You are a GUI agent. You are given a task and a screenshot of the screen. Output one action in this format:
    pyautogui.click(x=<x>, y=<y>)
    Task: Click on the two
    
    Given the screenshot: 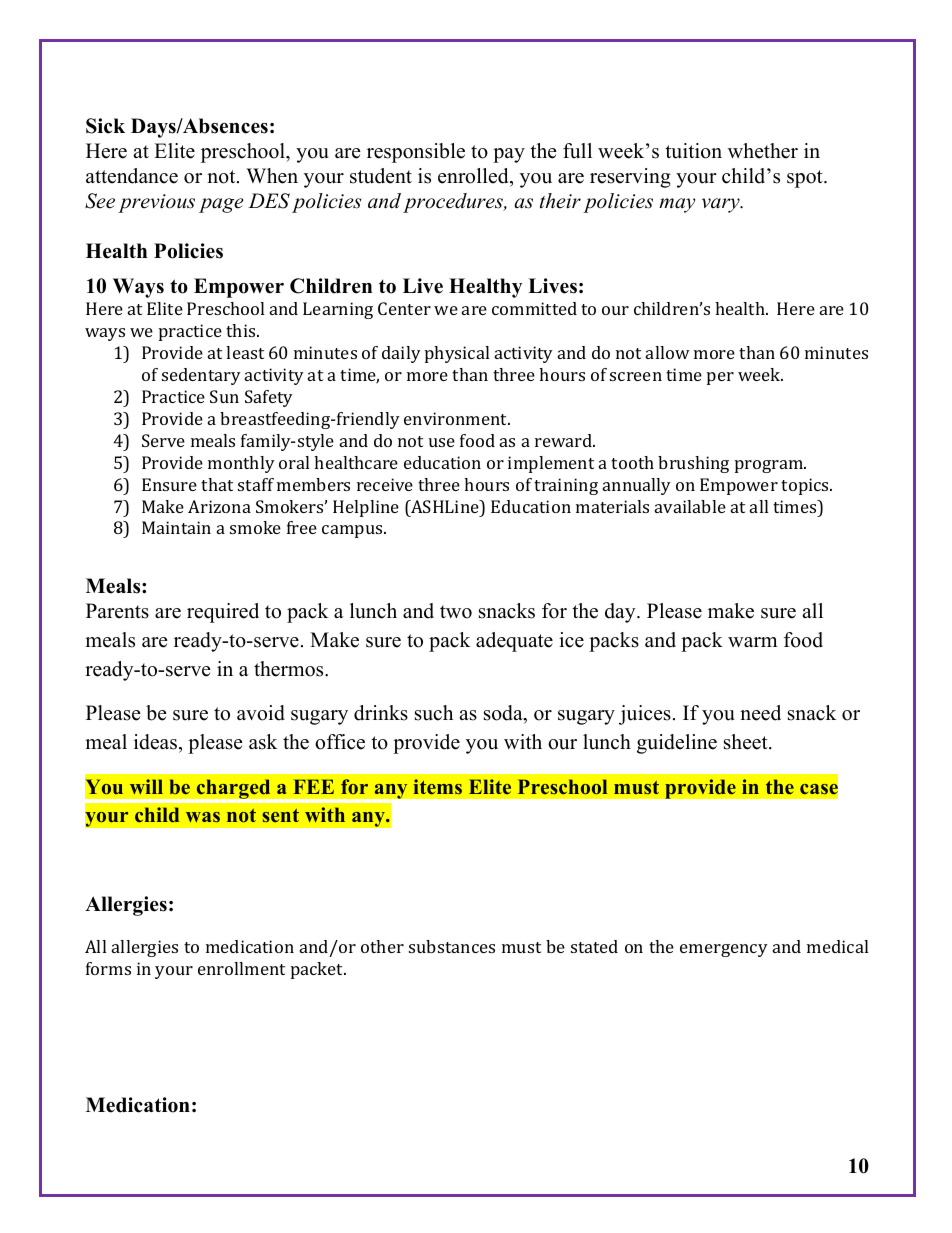 What is the action you would take?
    pyautogui.click(x=456, y=612)
